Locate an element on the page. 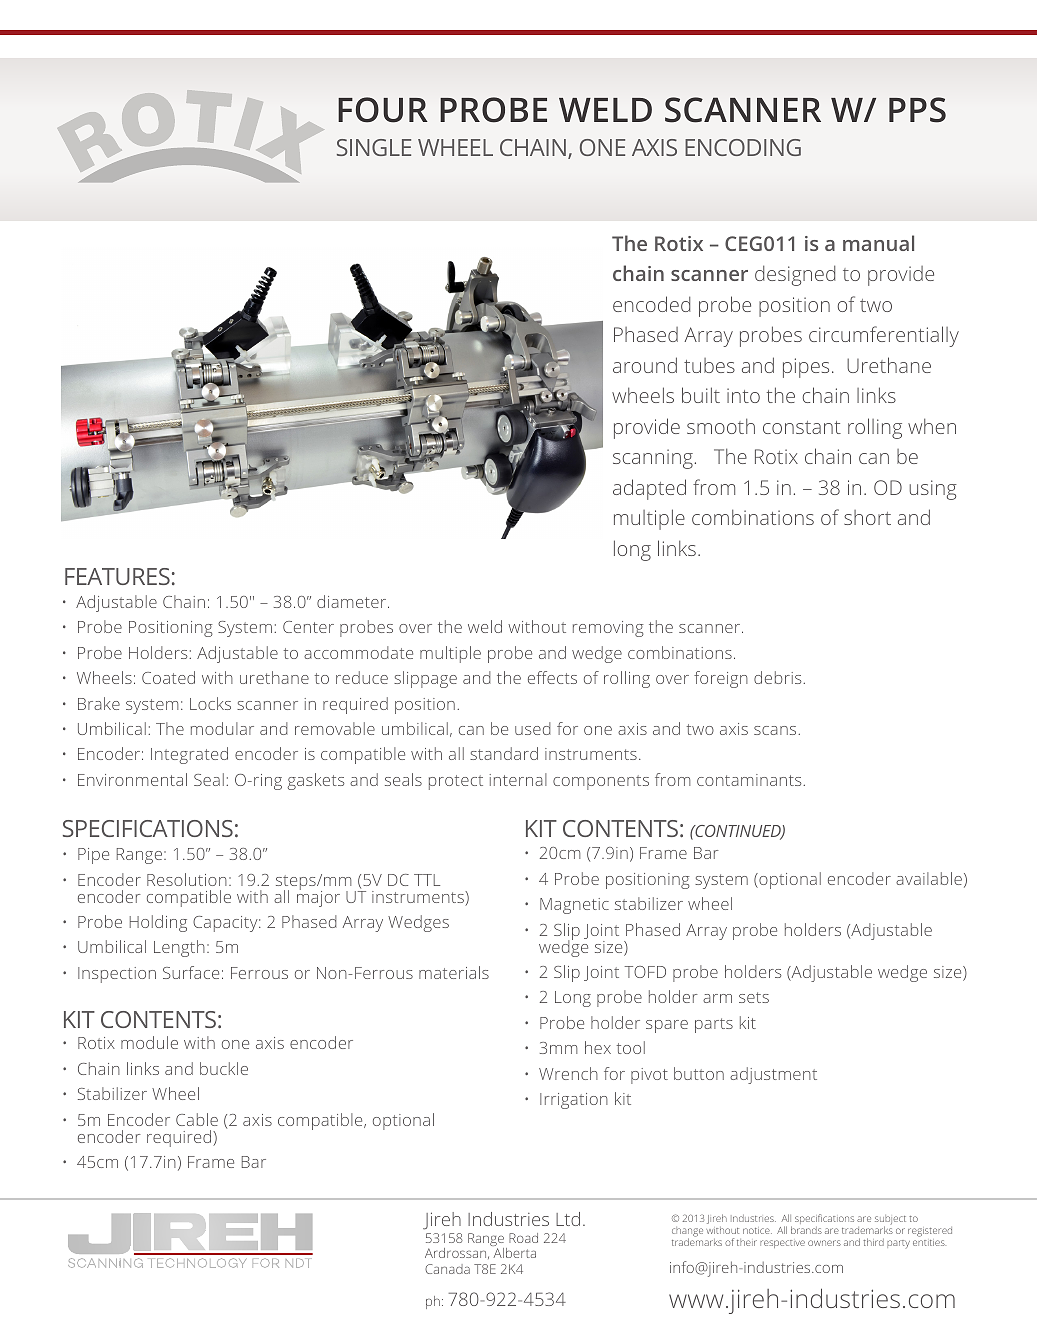  short is located at coordinates (867, 517).
